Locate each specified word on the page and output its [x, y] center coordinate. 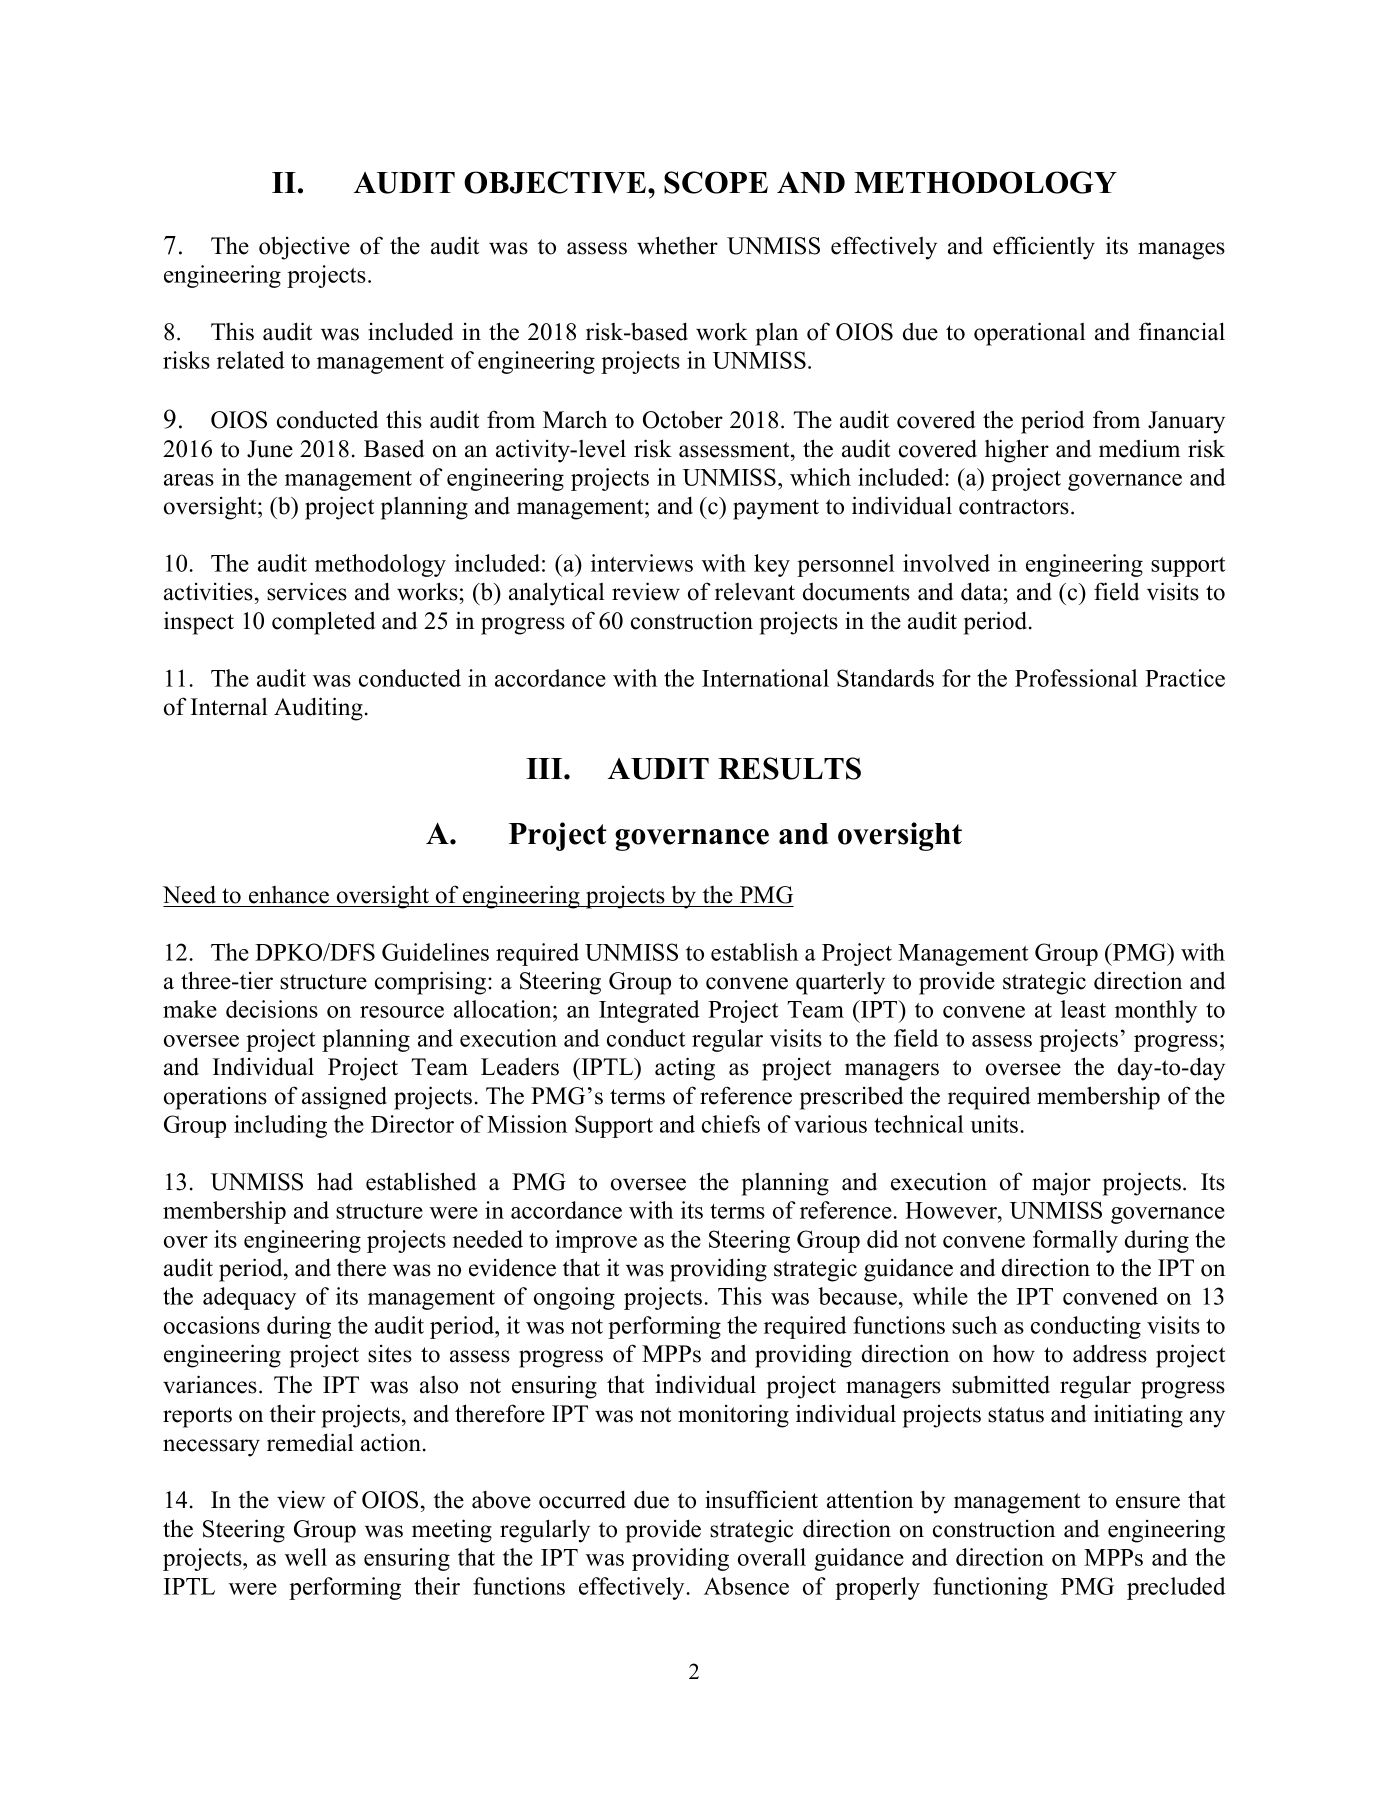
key [772, 565]
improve [596, 1241]
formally [1075, 1241]
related [251, 360]
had [335, 1181]
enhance [289, 895]
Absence [746, 1586]
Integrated [649, 1011]
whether [677, 245]
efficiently [1044, 248]
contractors [1014, 507]
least [1083, 1009]
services [307, 591]
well [306, 1557]
